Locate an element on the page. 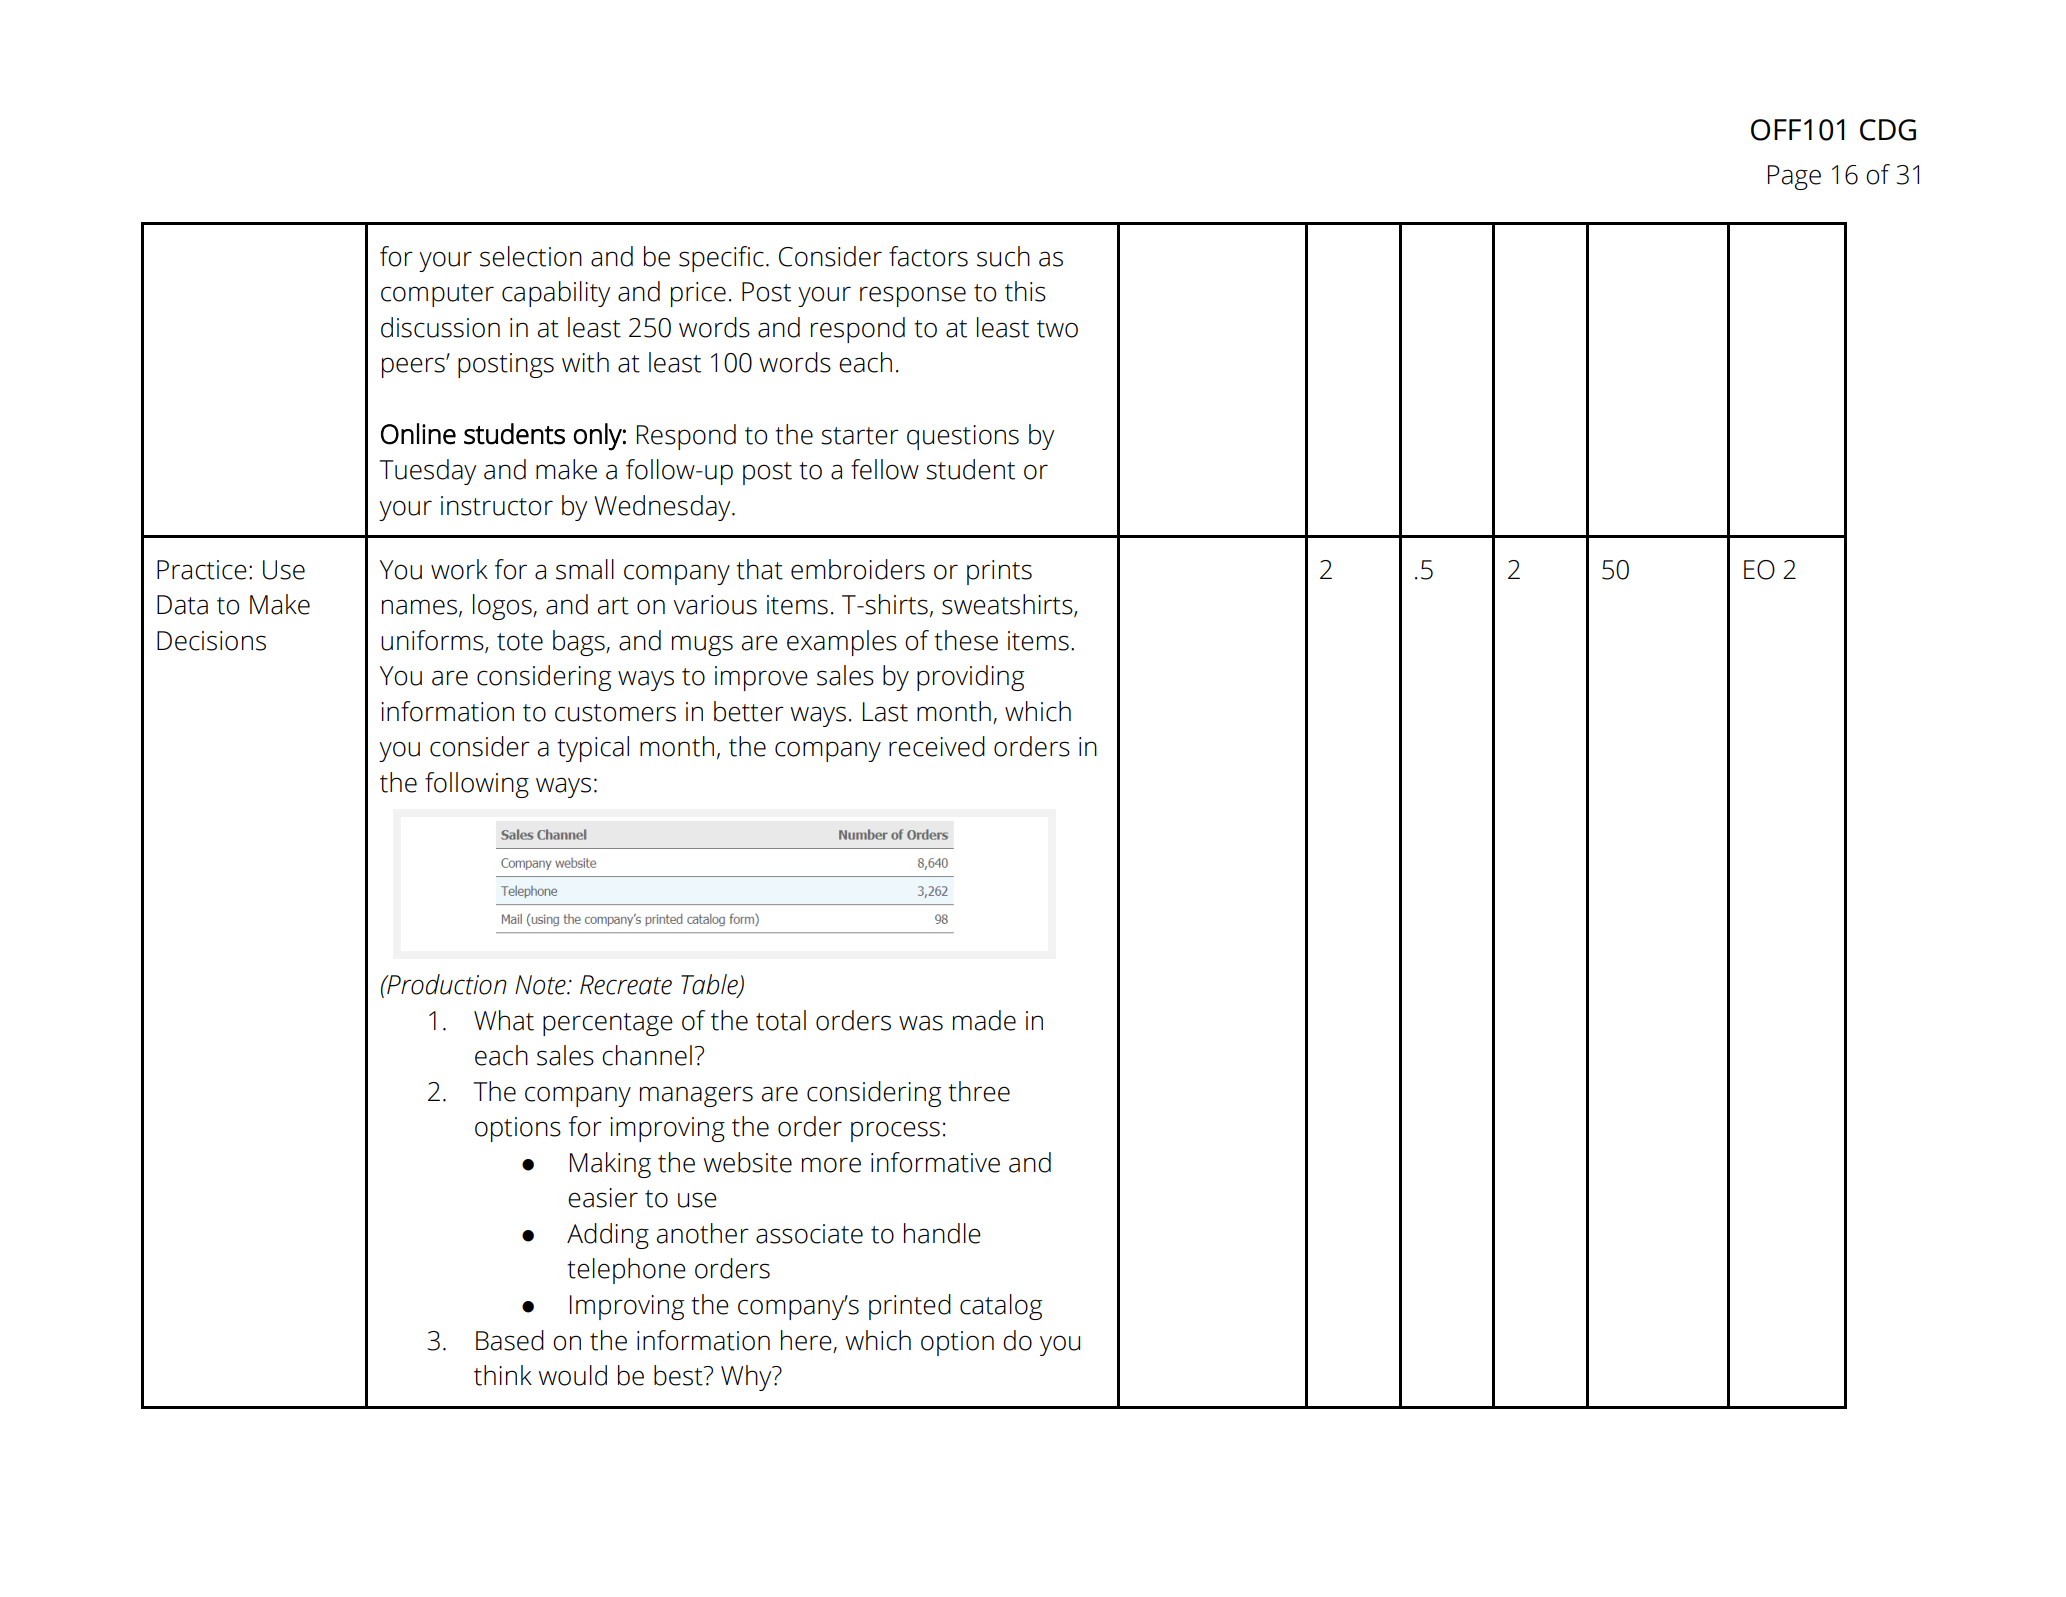  Page is located at coordinates (1794, 177).
